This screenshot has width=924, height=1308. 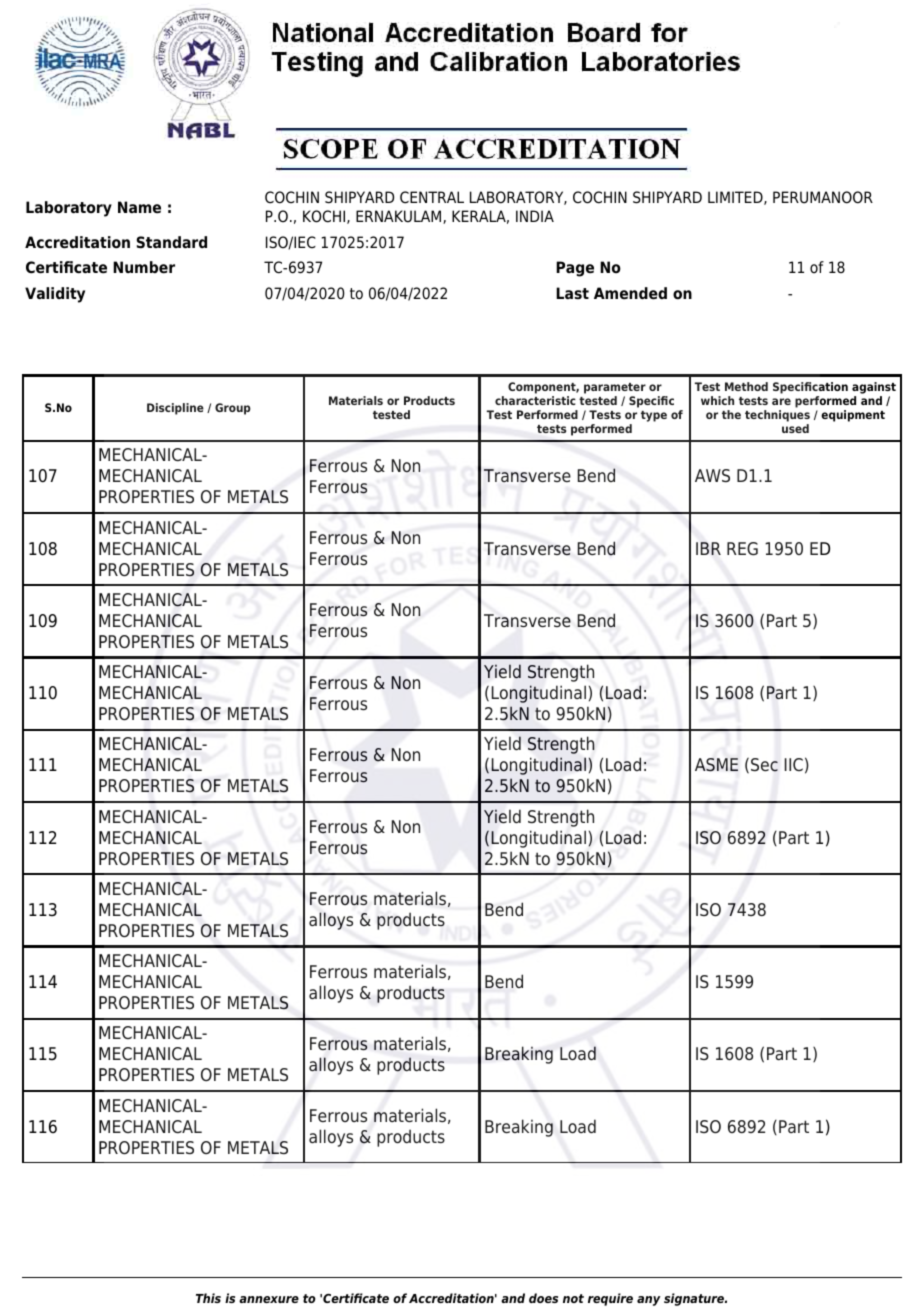 What do you see at coordinates (736, 198) in the screenshot?
I see `LIMITED` at bounding box center [736, 198].
